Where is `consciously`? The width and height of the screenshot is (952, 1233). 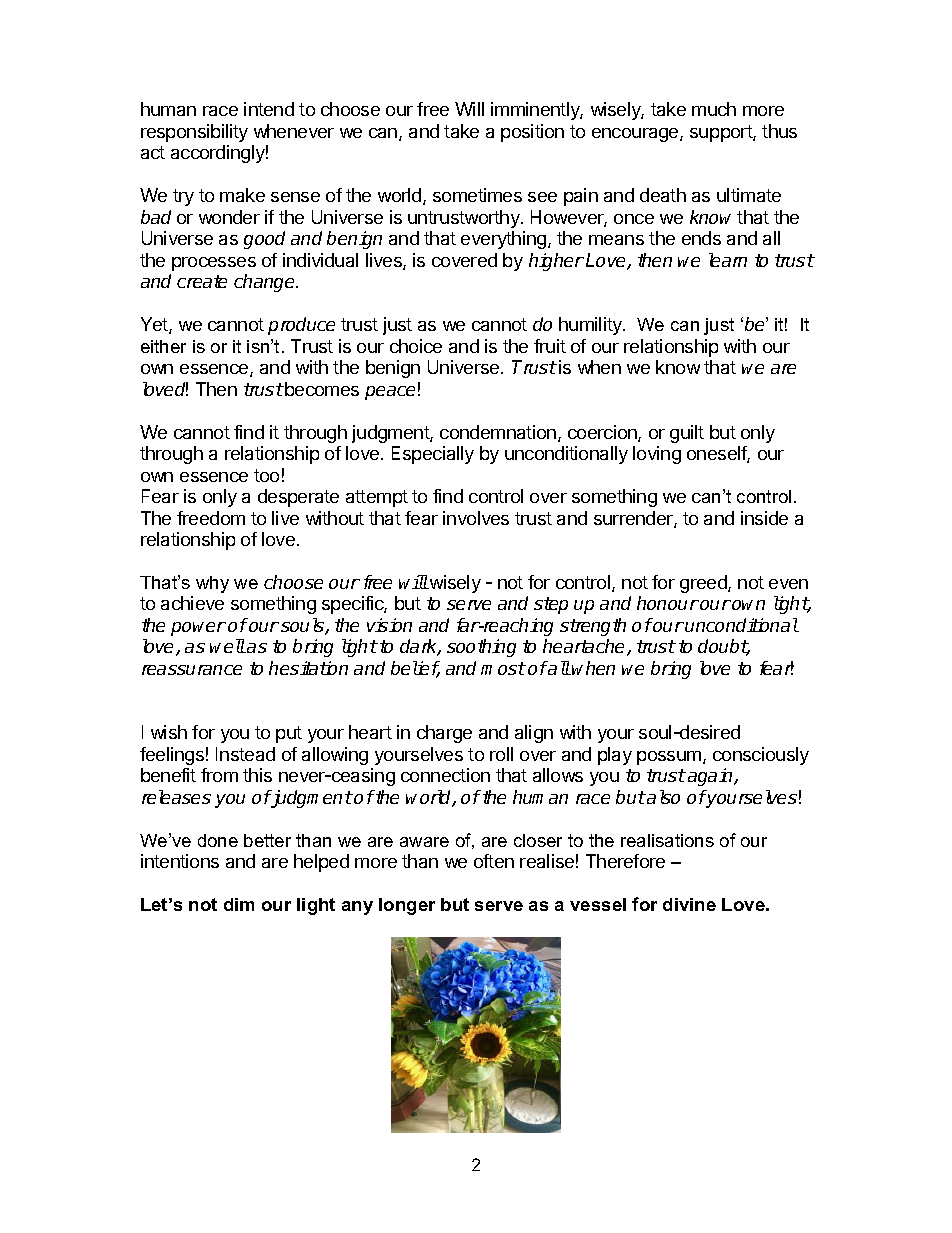
consciously is located at coordinates (761, 756).
